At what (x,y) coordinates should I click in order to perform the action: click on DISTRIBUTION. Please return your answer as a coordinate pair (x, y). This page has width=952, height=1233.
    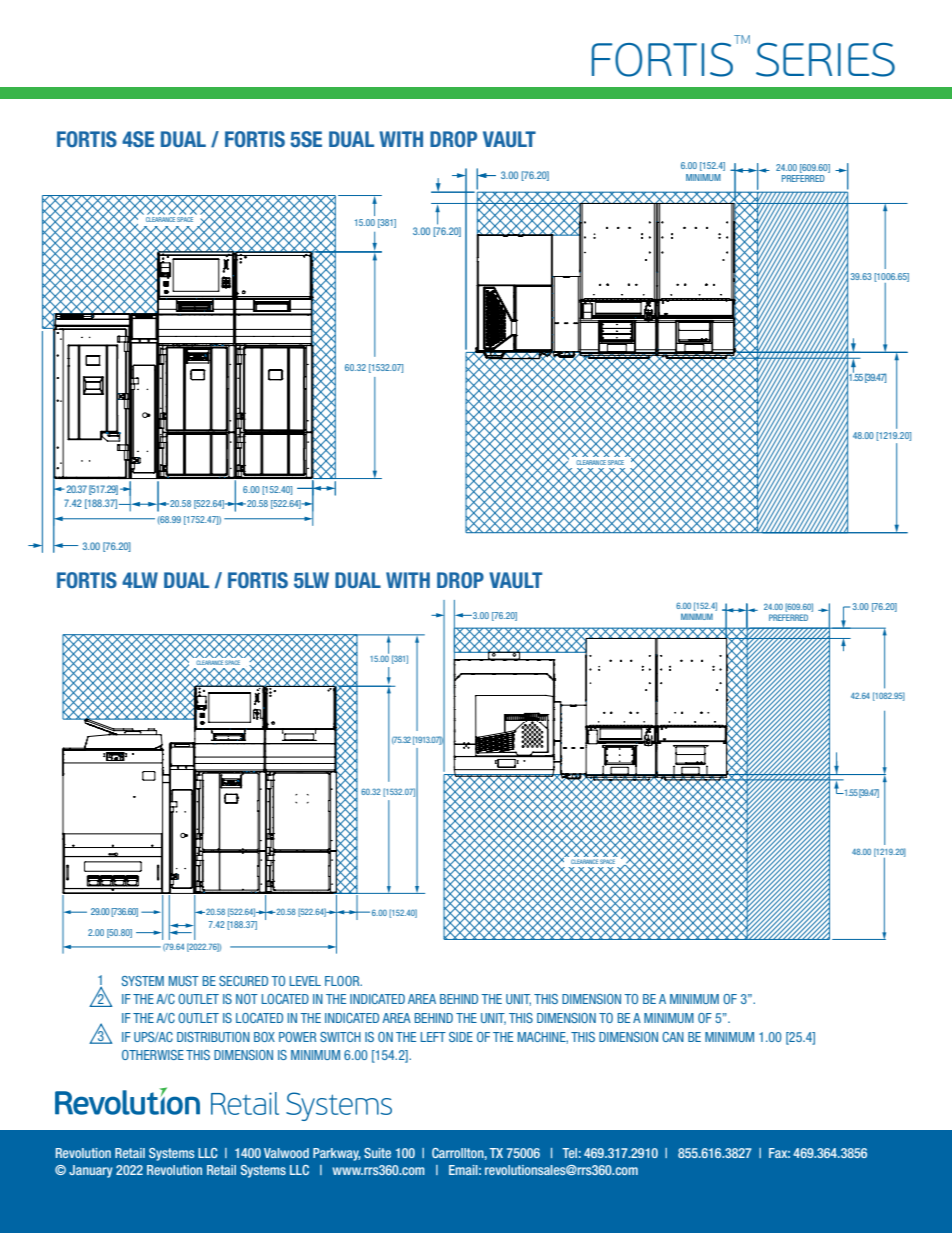
    Looking at the image, I should click on (213, 1037).
